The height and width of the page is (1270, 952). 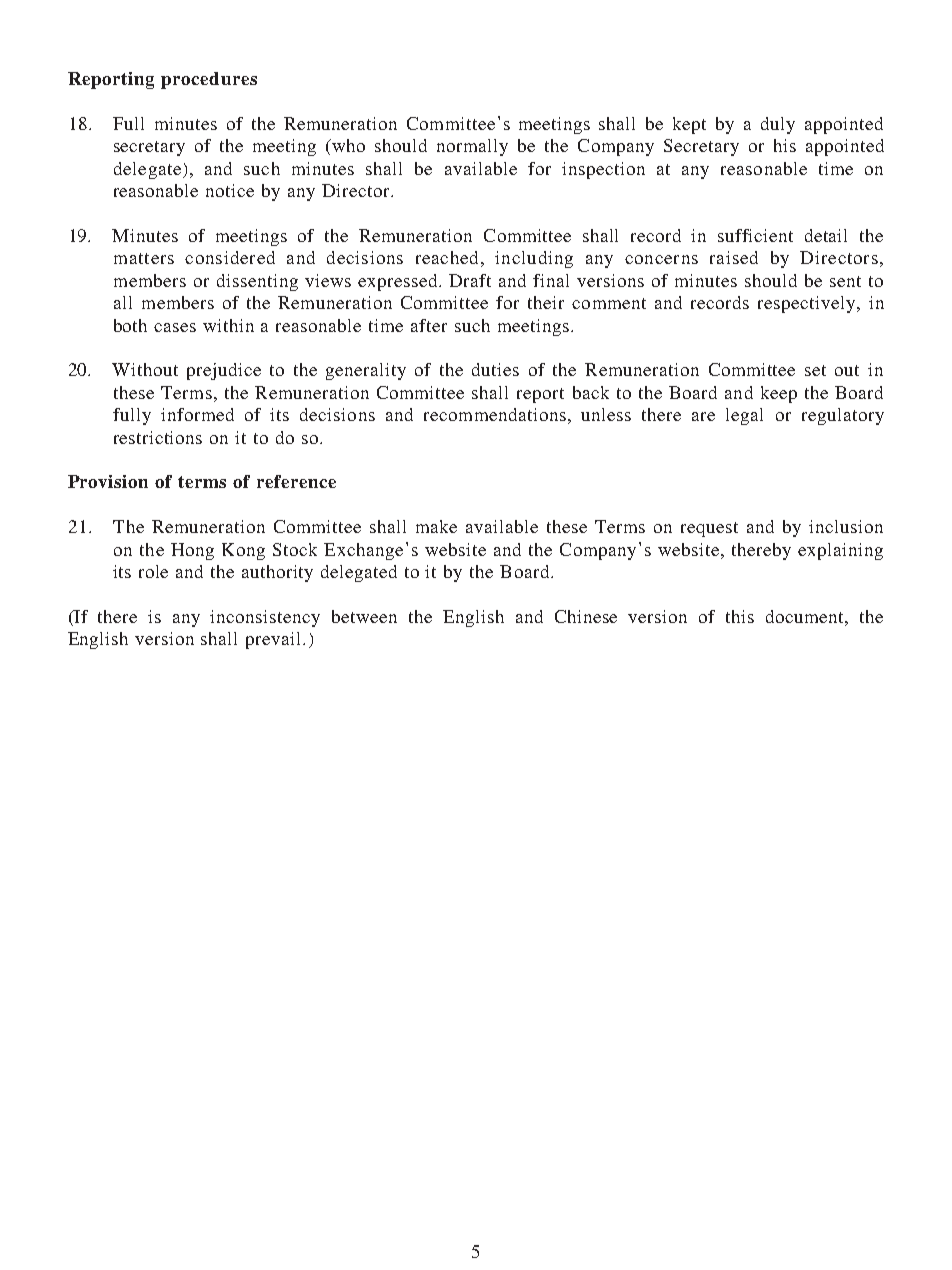 What do you see at coordinates (815, 370) in the page?
I see `set` at bounding box center [815, 370].
